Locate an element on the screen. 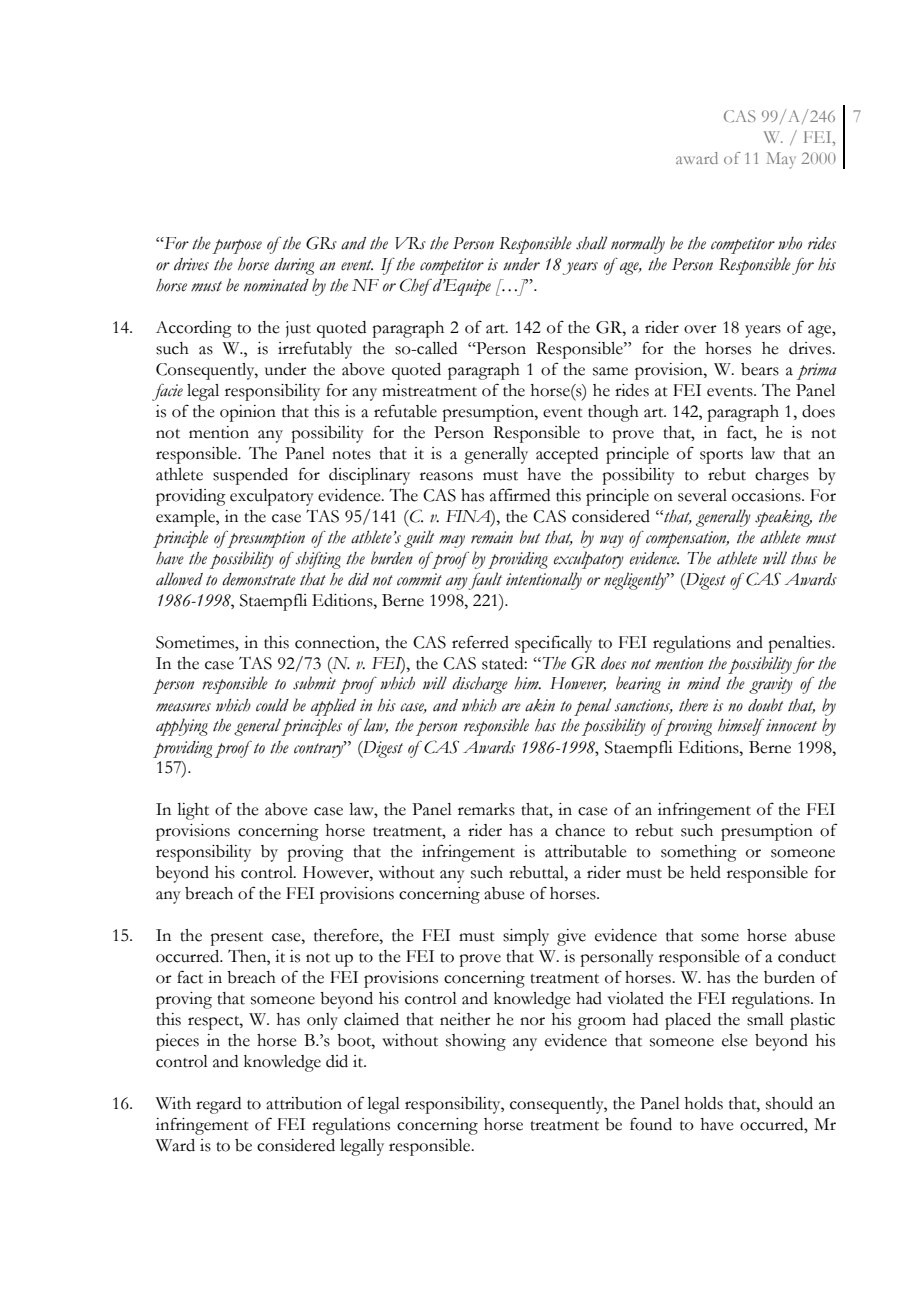 The width and height of the screenshot is (924, 1308). light is located at coordinates (193, 811).
